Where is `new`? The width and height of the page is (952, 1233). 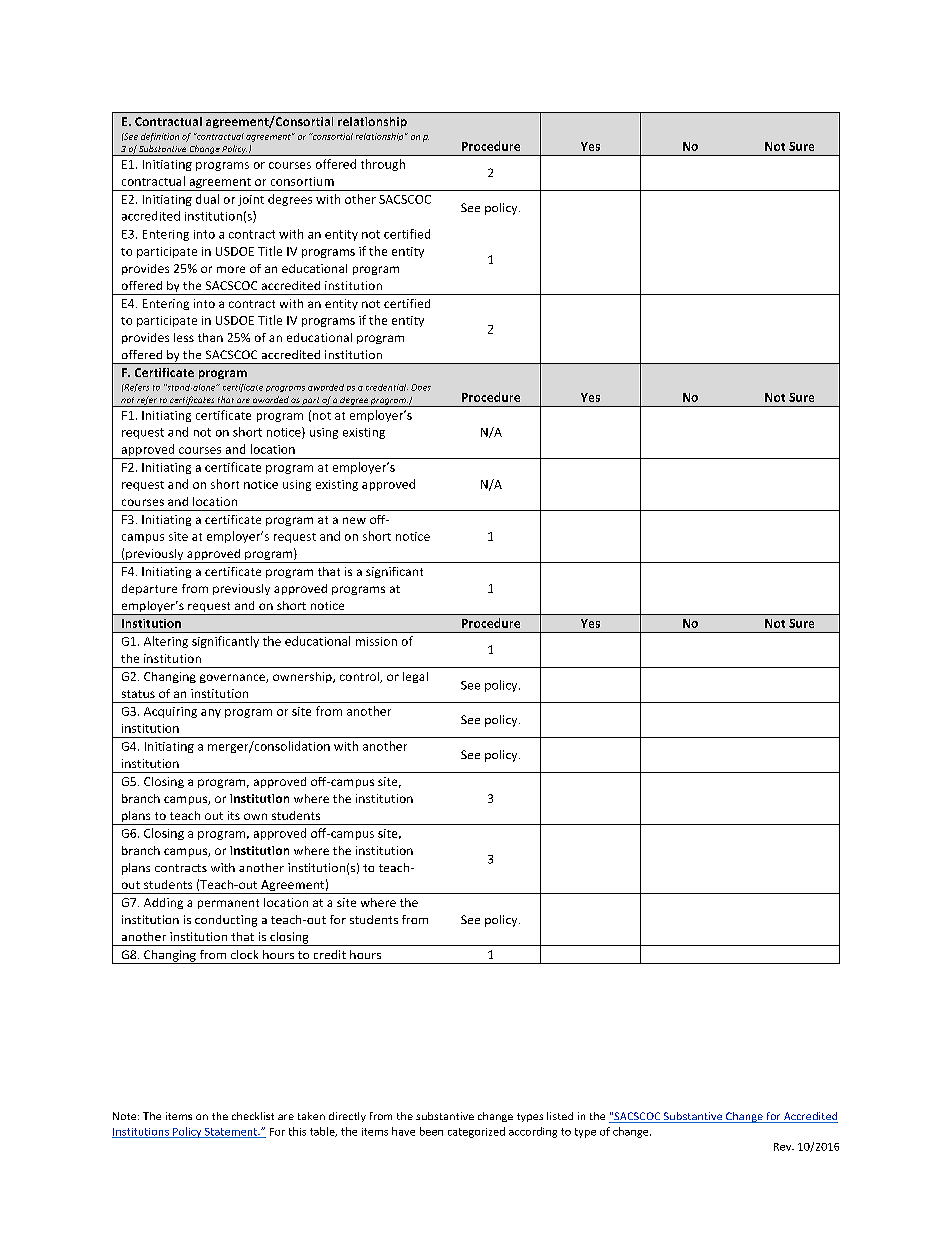 new is located at coordinates (354, 520).
